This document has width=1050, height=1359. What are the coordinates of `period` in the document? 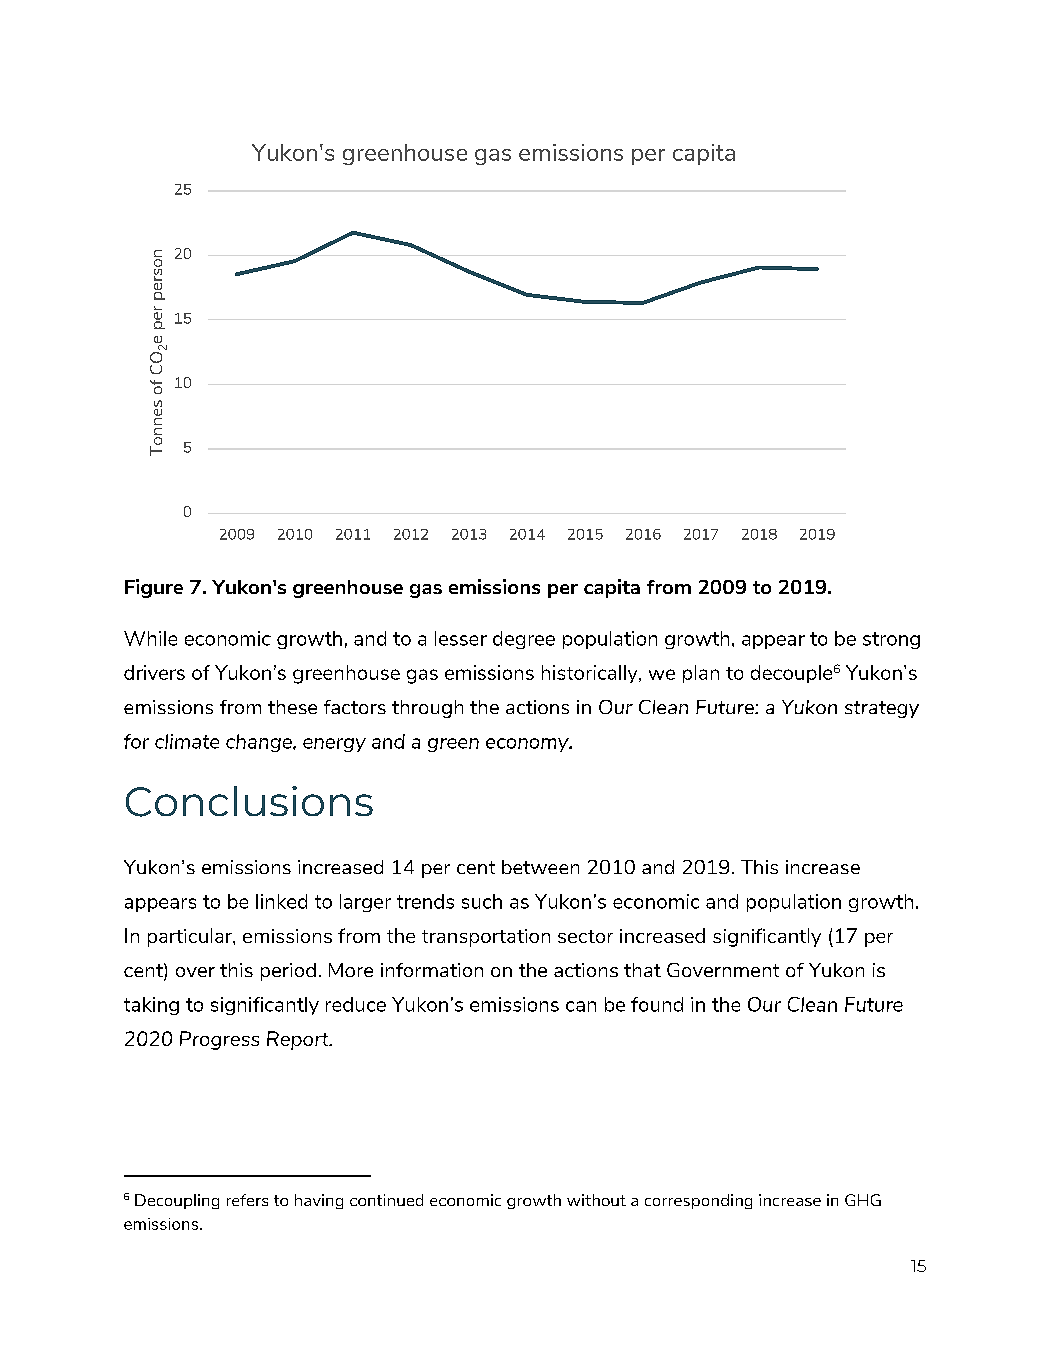 It's located at (288, 972).
